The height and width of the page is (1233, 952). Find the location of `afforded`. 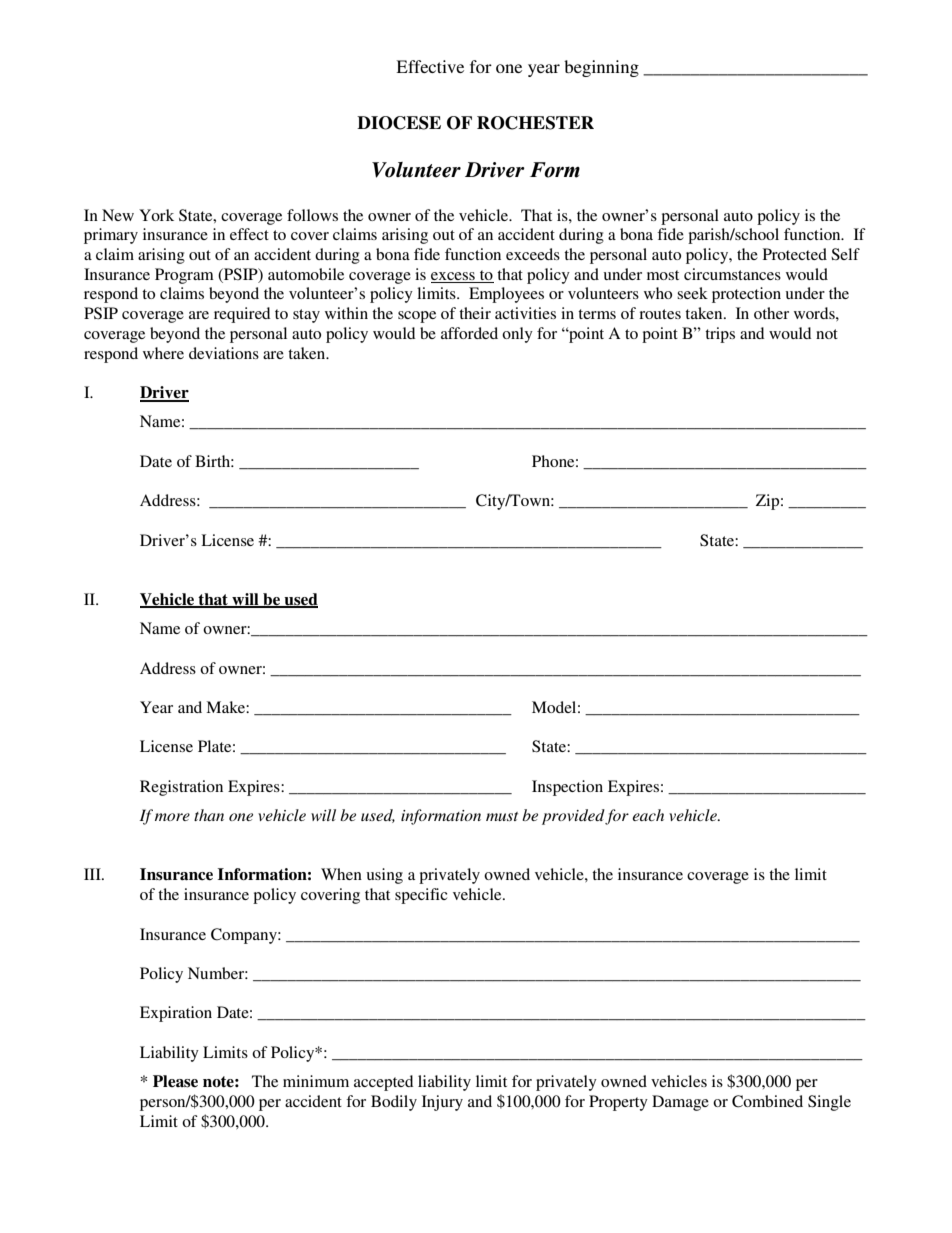

afforded is located at coordinates (469, 333).
